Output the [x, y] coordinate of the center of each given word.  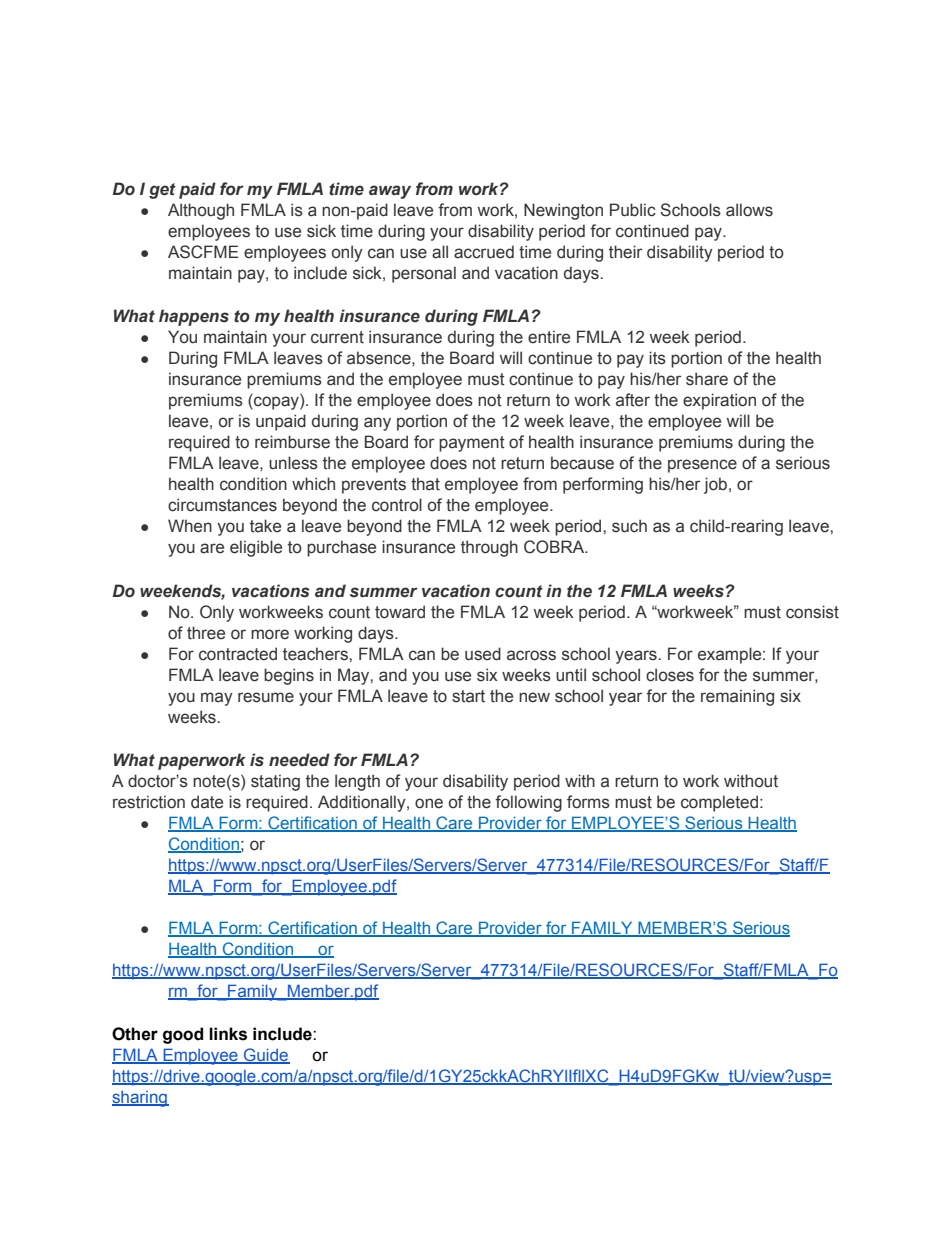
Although [201, 211]
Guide [266, 1056]
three [206, 633]
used [483, 654]
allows [749, 210]
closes [670, 675]
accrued [484, 252]
